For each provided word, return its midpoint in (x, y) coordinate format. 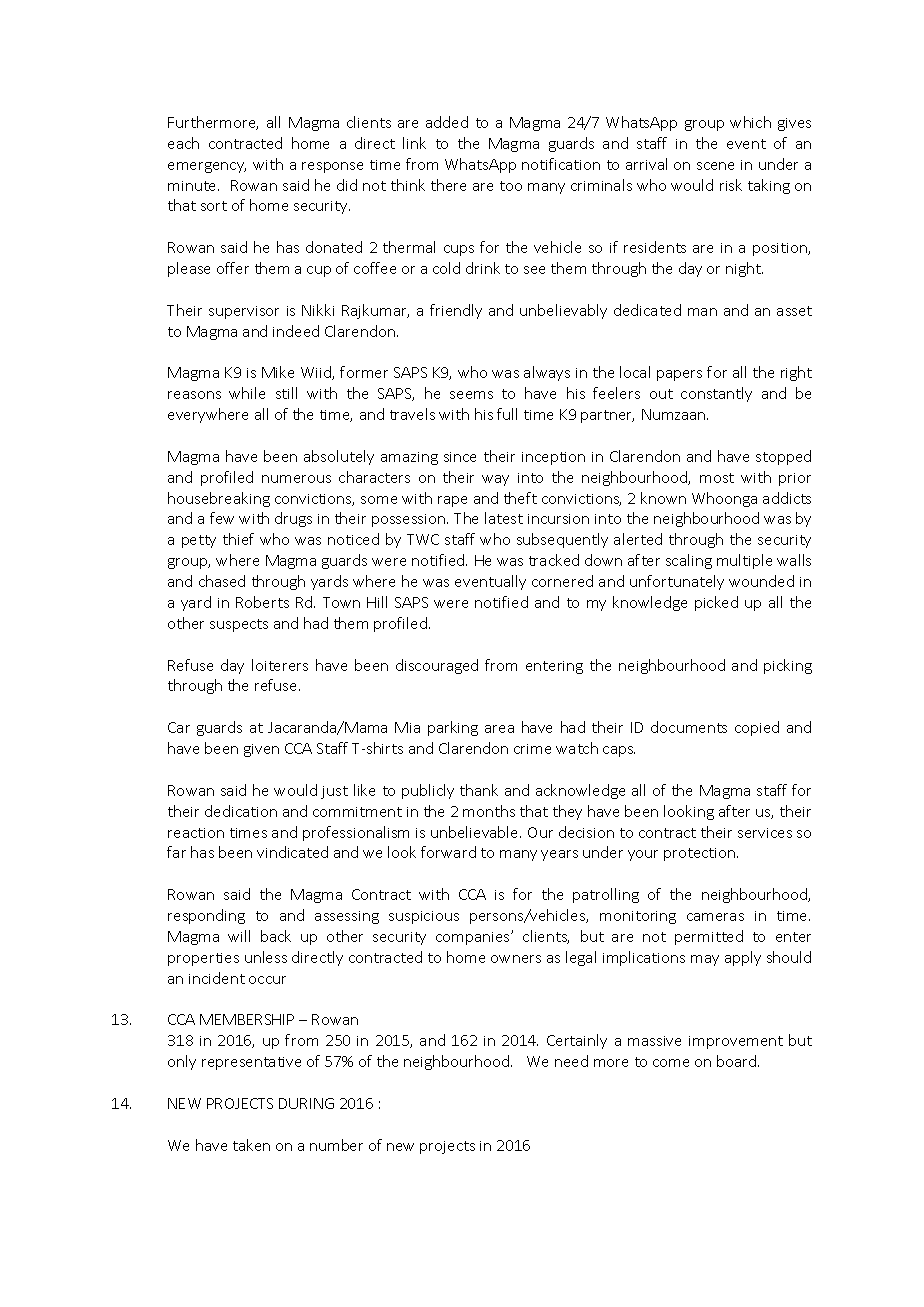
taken (251, 1145)
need (571, 1061)
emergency (207, 167)
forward (448, 852)
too (511, 186)
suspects (239, 625)
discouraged (437, 666)
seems (471, 395)
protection (699, 854)
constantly (716, 394)
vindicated (292, 852)
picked (716, 603)
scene (715, 166)
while (247, 393)
